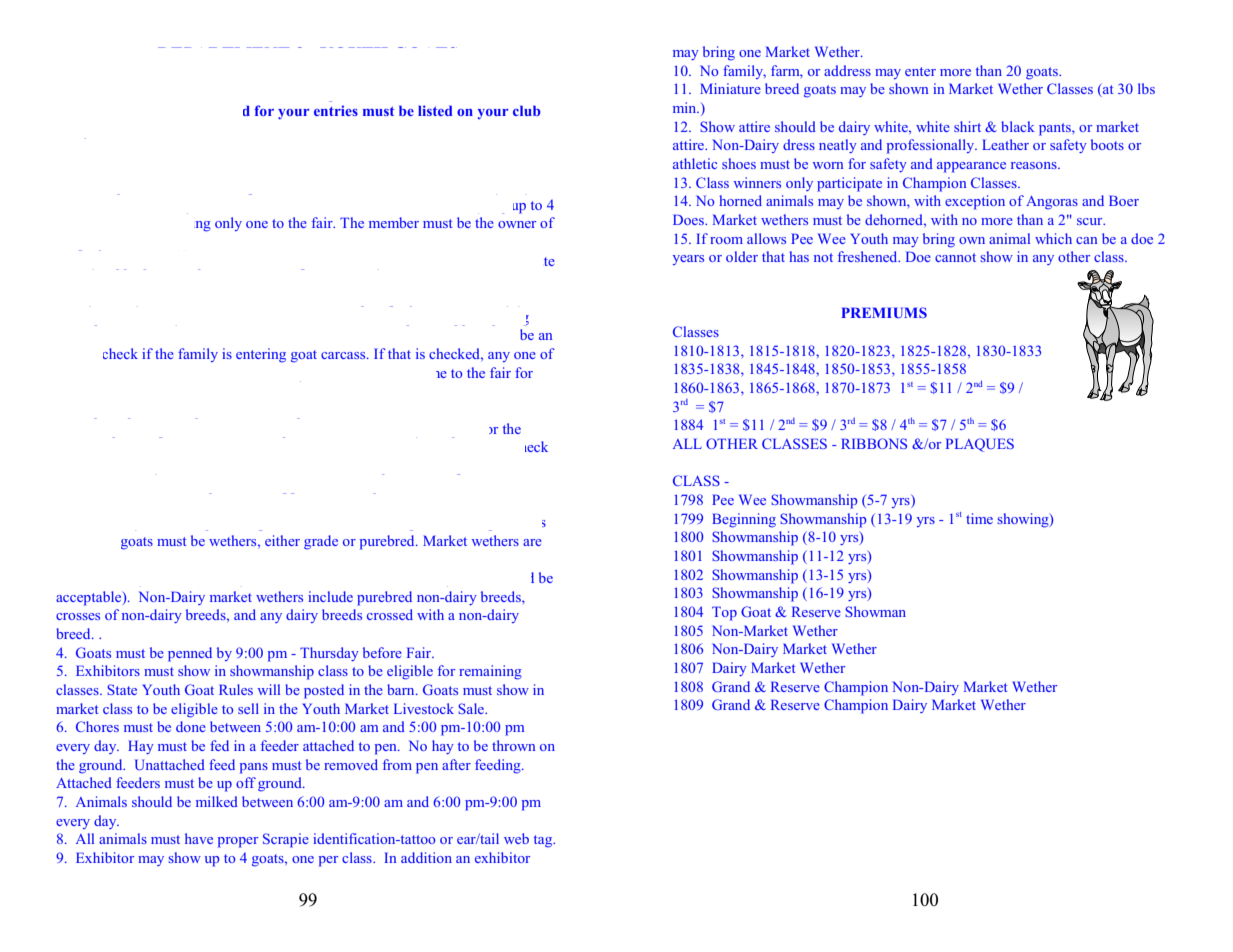 The width and height of the image is (1233, 952). What do you see at coordinates (979, 518) in the image?
I see `time` at bounding box center [979, 518].
